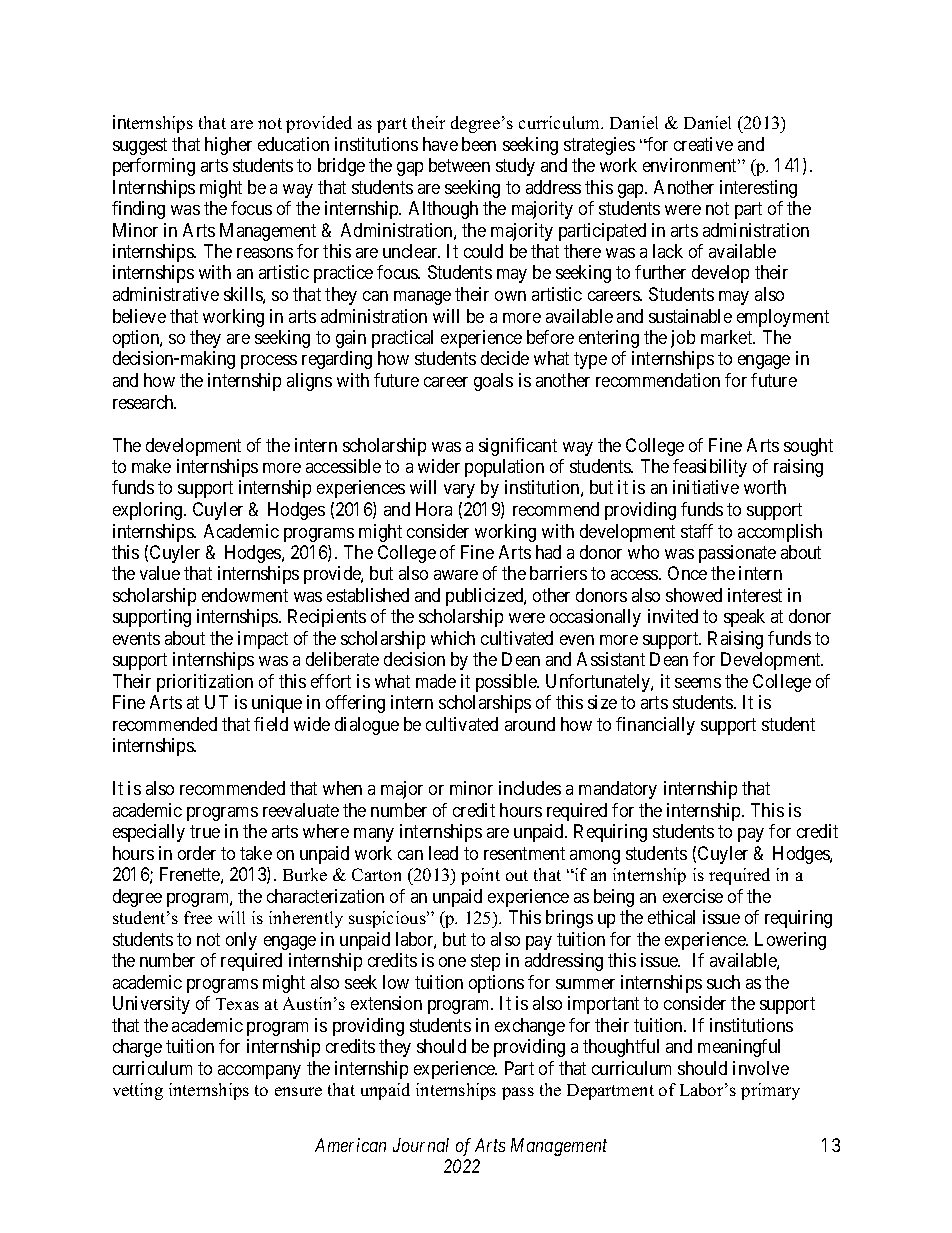  I want to click on true, so click(205, 831).
